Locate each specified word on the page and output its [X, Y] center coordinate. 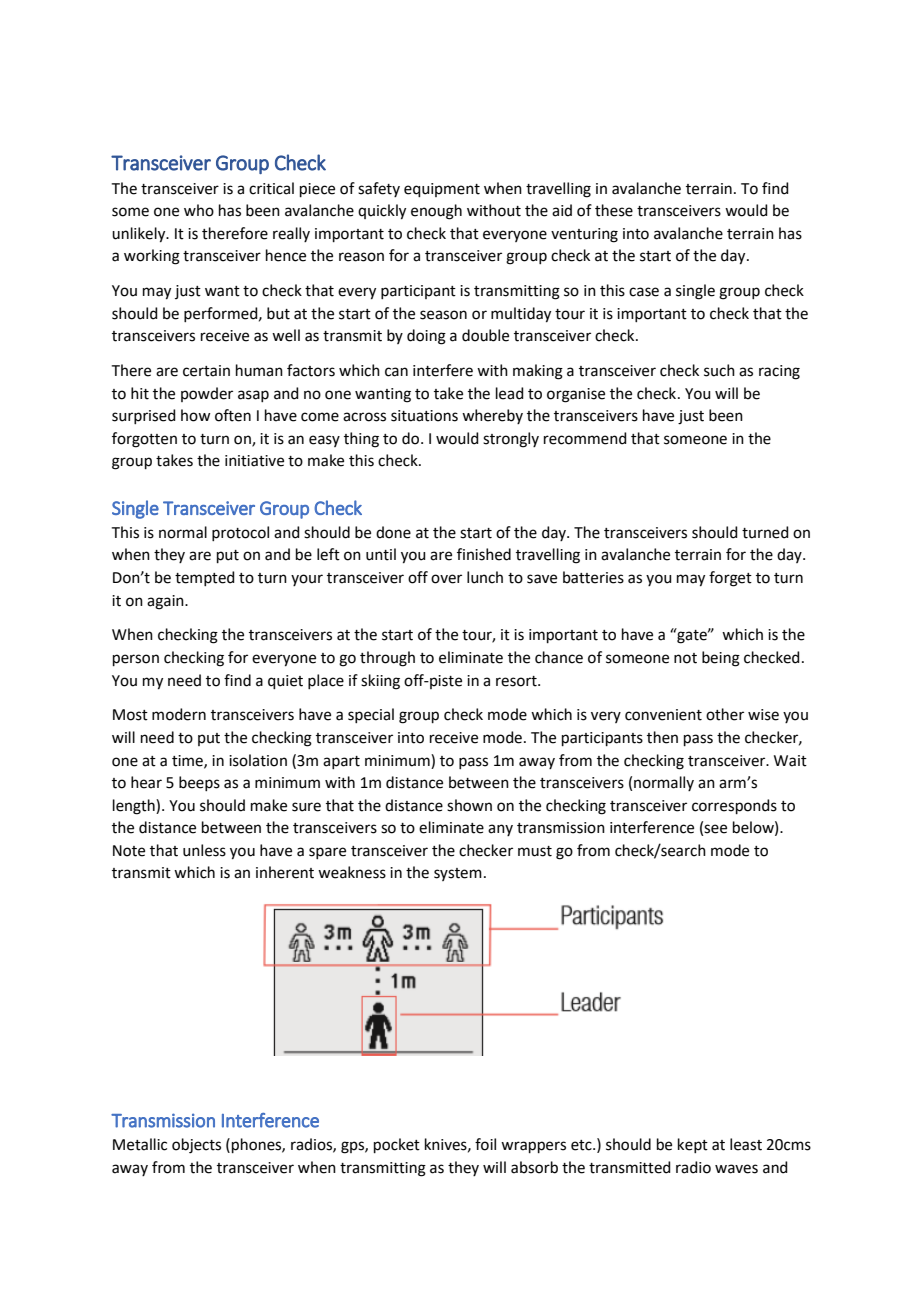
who [199, 210]
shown [469, 805]
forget [730, 579]
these [614, 210]
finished [484, 554]
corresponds [734, 806]
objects [196, 1146]
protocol [240, 533]
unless [204, 850]
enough [436, 212]
